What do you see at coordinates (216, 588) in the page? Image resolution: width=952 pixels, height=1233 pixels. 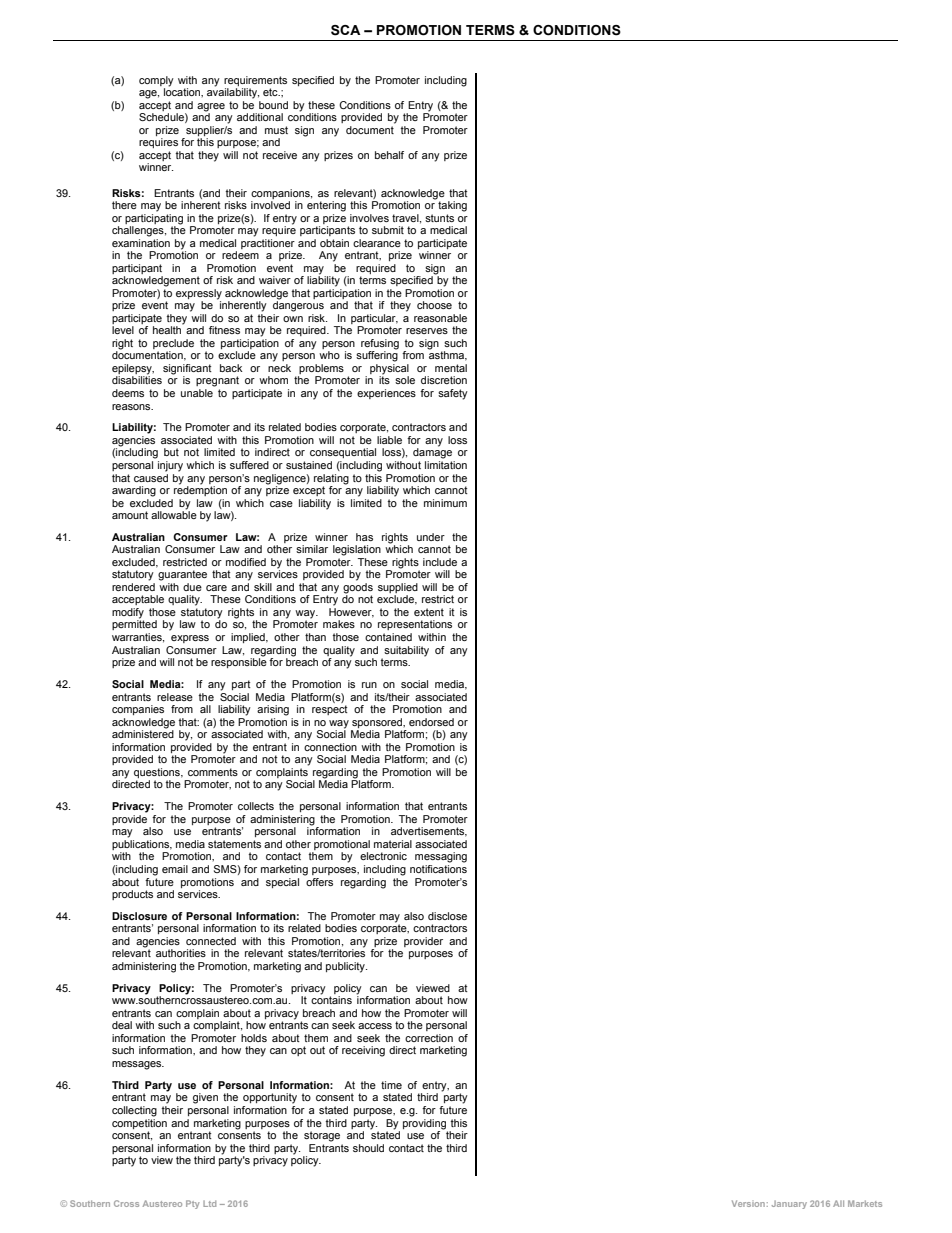 I see `care` at bounding box center [216, 588].
